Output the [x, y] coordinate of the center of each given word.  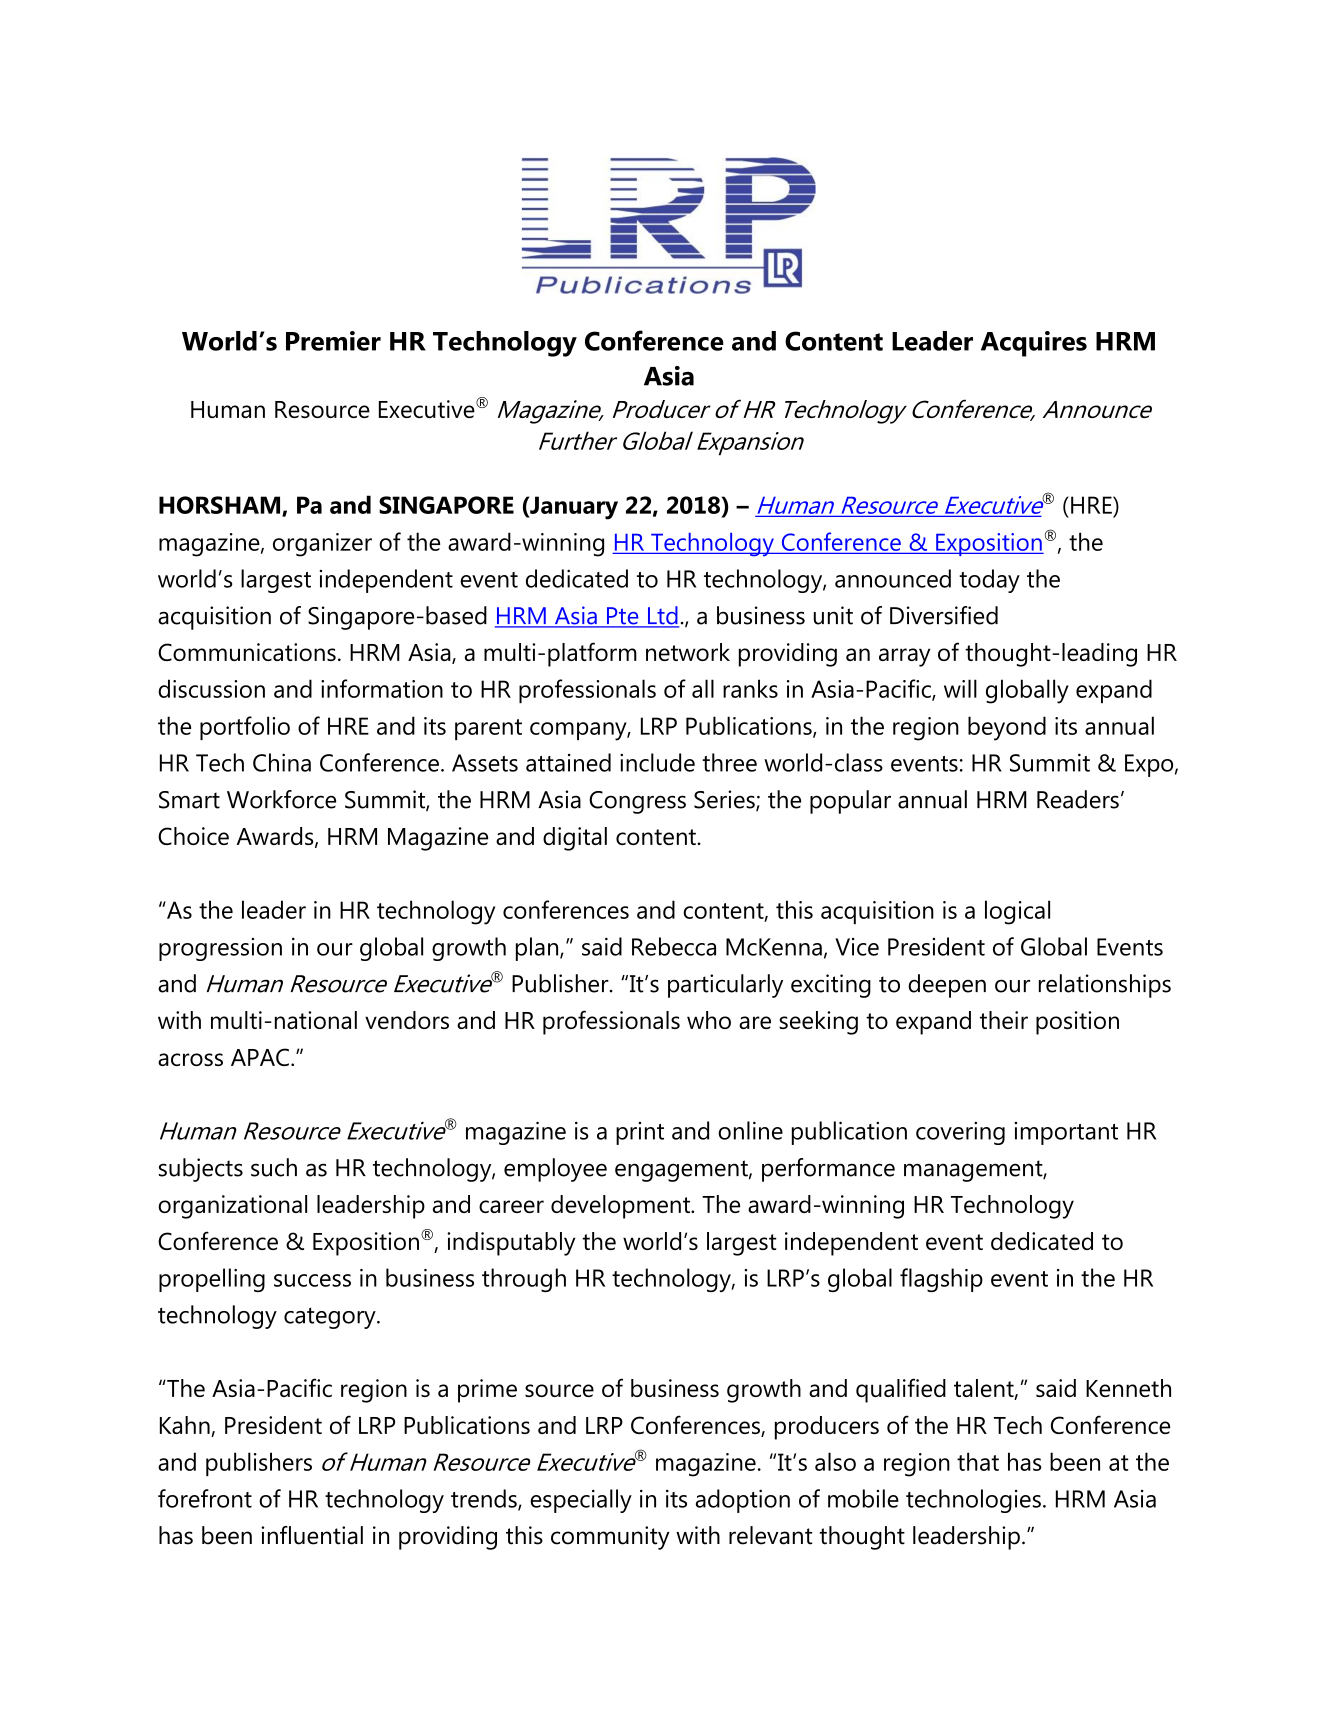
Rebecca [674, 946]
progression [220, 949]
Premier [333, 341]
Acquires [1034, 344]
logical [1017, 912]
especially [581, 1501]
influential [312, 1535]
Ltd [662, 616]
